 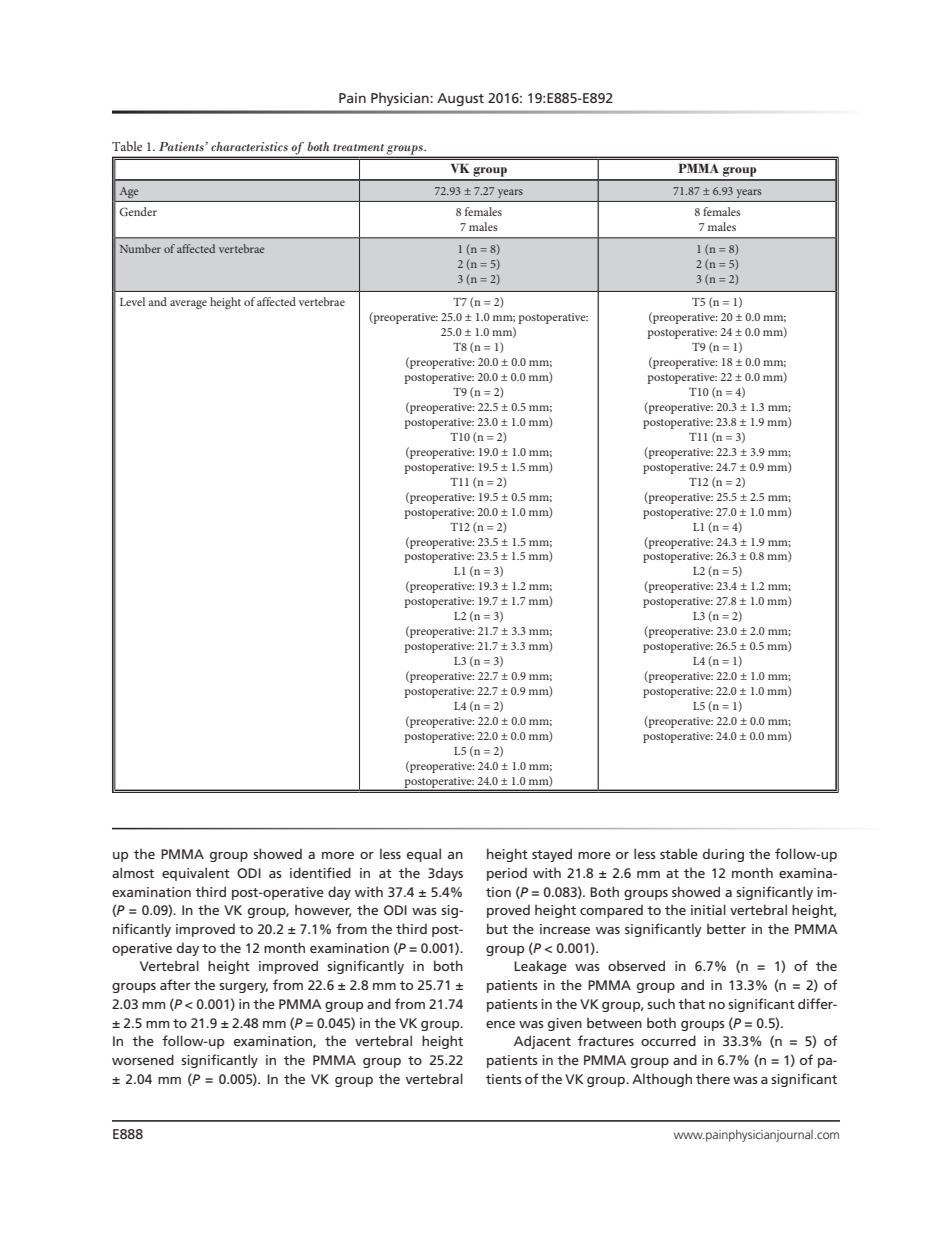 What do you see at coordinates (460, 99) in the image?
I see `August` at bounding box center [460, 99].
